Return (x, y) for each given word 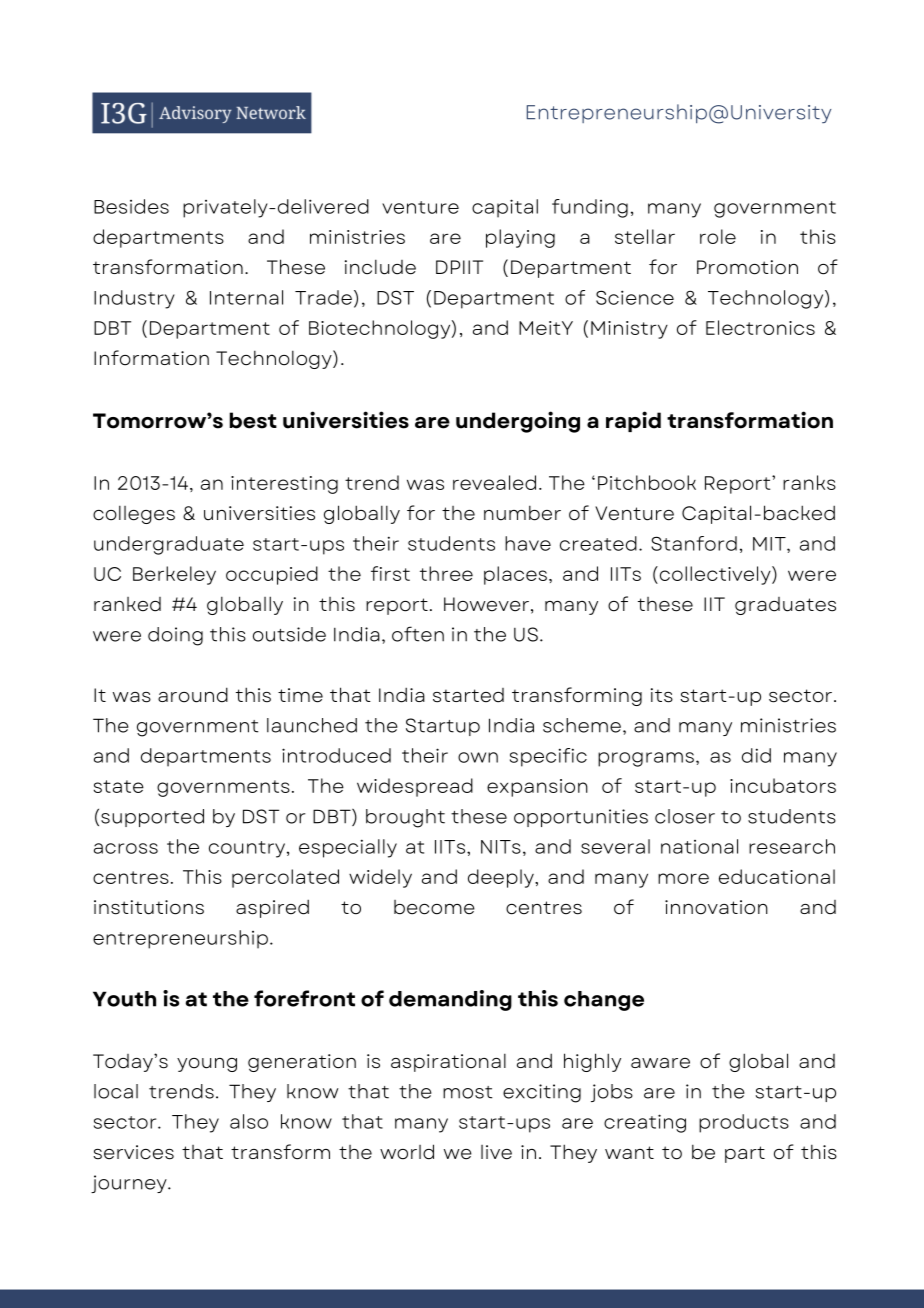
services (133, 1152)
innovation (716, 907)
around (193, 695)
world (407, 1152)
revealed (494, 482)
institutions (149, 907)
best (253, 420)
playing (520, 238)
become (434, 907)
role (718, 236)
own (478, 757)
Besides (131, 206)
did (756, 755)
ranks (809, 482)
